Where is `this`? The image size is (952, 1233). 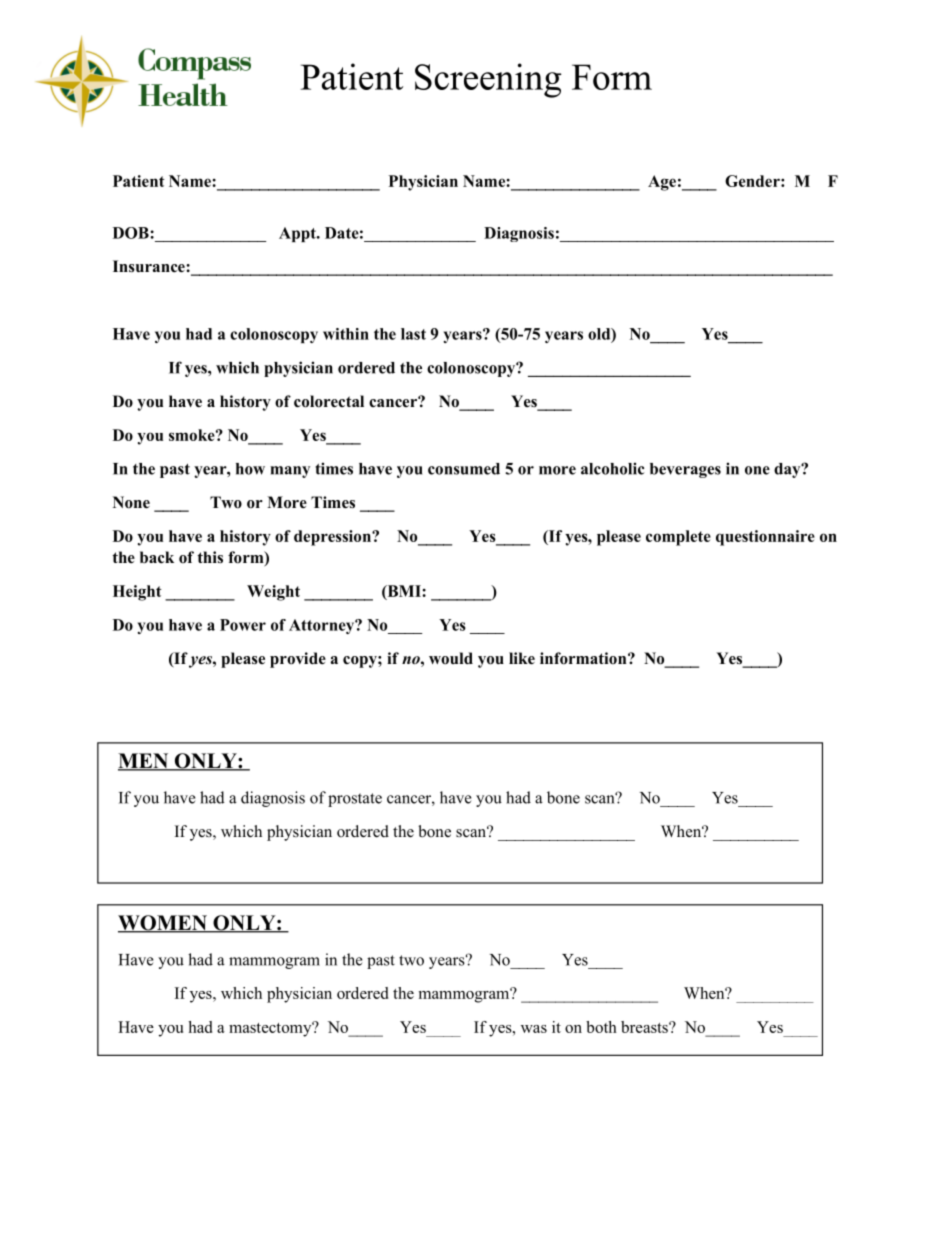
this is located at coordinates (210, 557).
